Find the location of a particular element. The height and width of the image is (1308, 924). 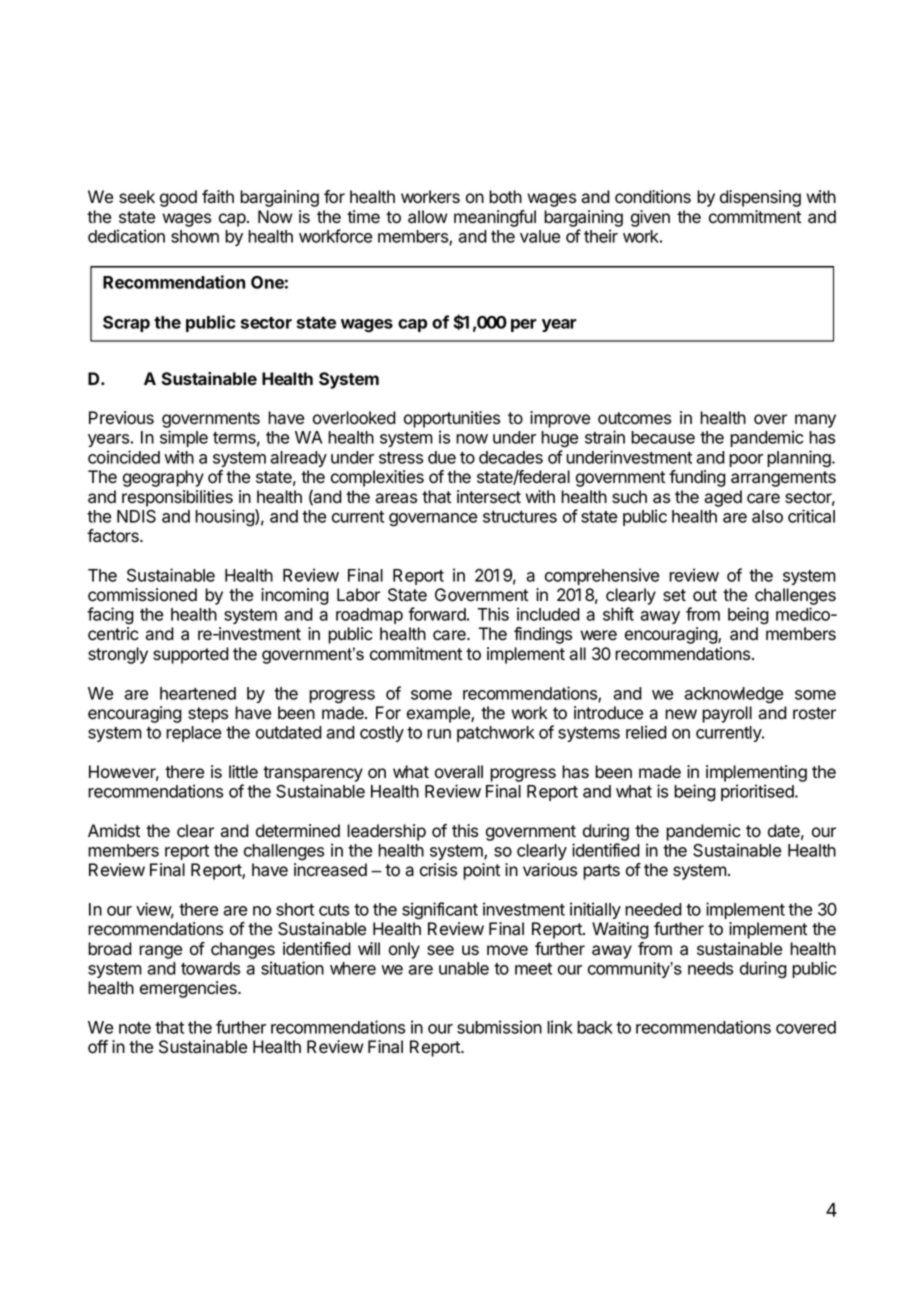

leadership is located at coordinates (386, 832).
